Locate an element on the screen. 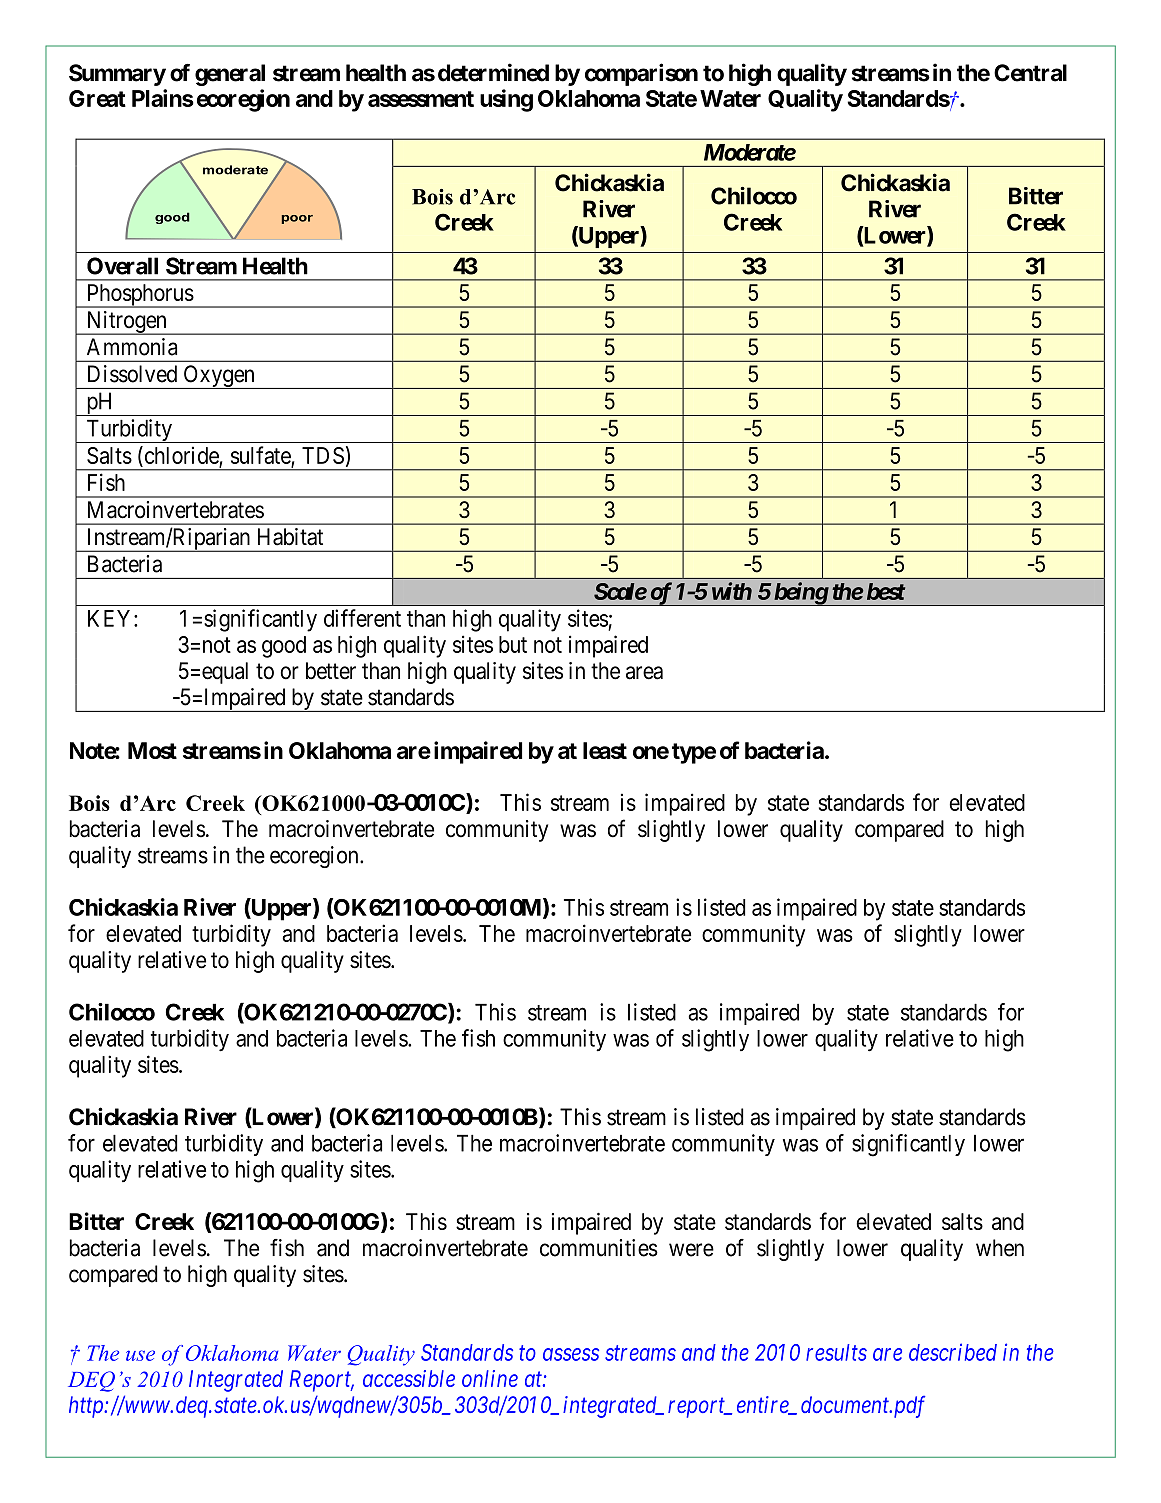 The image size is (1161, 1503). Central is located at coordinates (1030, 73).
